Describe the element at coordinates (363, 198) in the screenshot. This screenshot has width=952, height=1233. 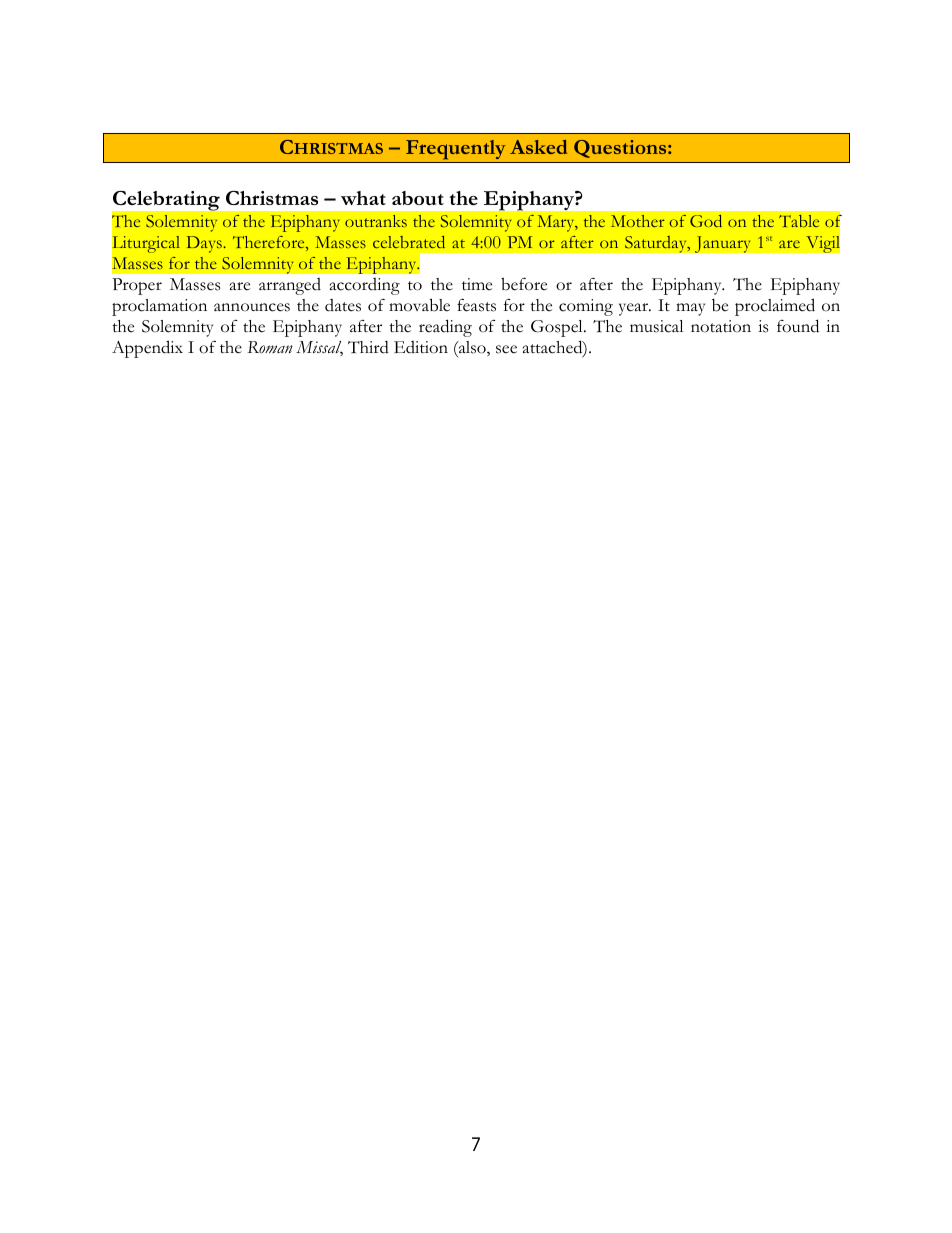
I see `what` at that location.
